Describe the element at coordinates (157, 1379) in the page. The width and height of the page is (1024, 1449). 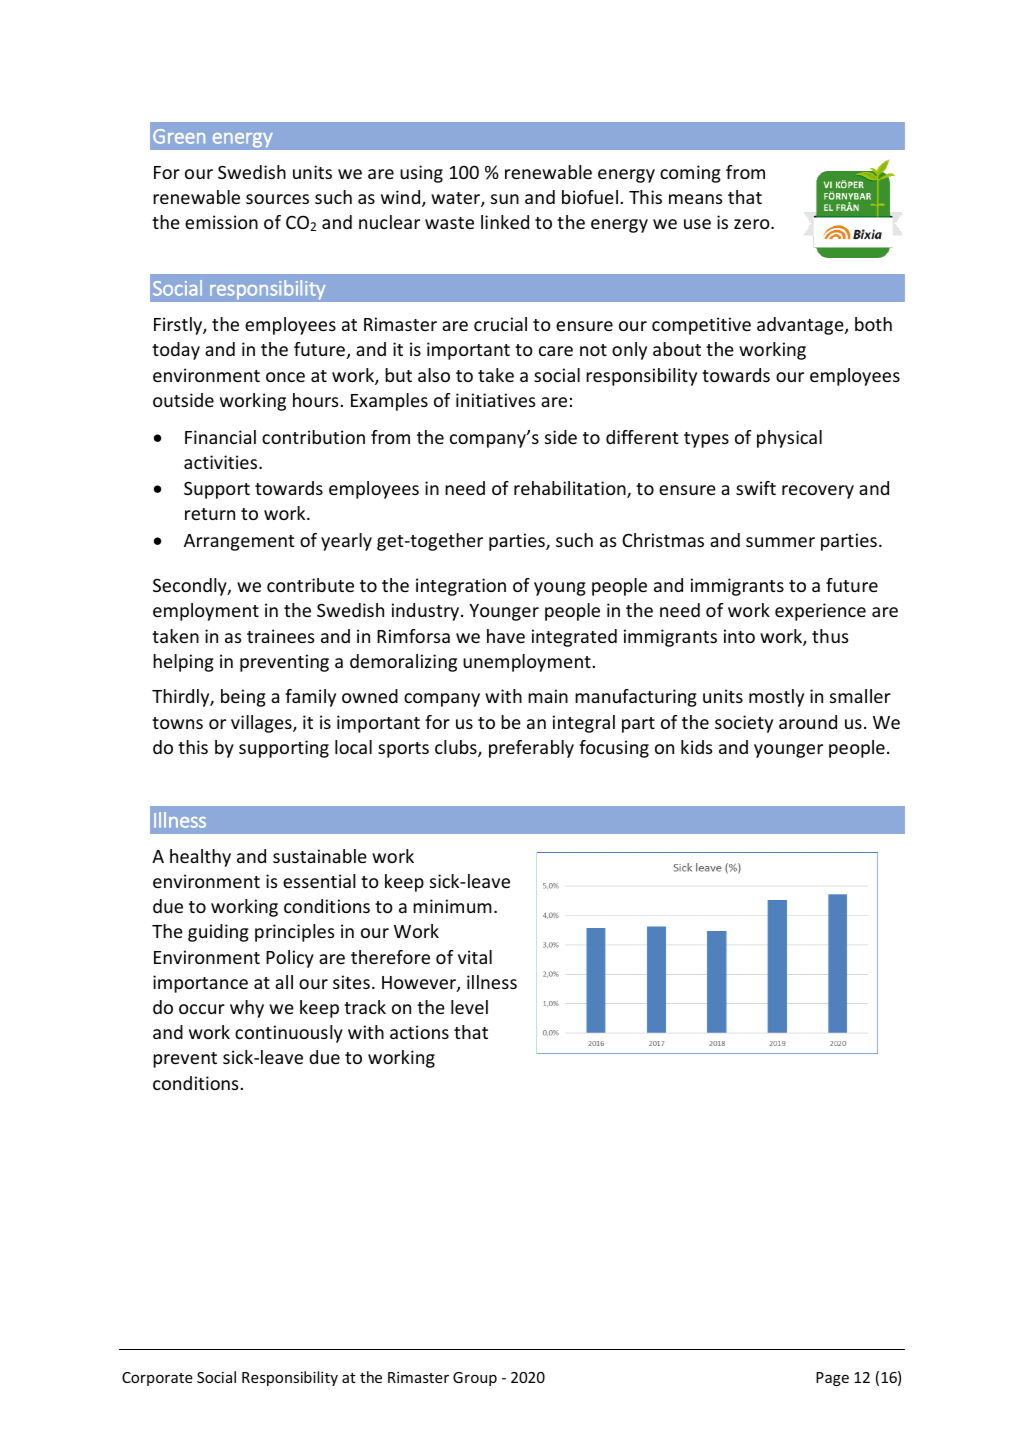
I see `Corporate` at that location.
